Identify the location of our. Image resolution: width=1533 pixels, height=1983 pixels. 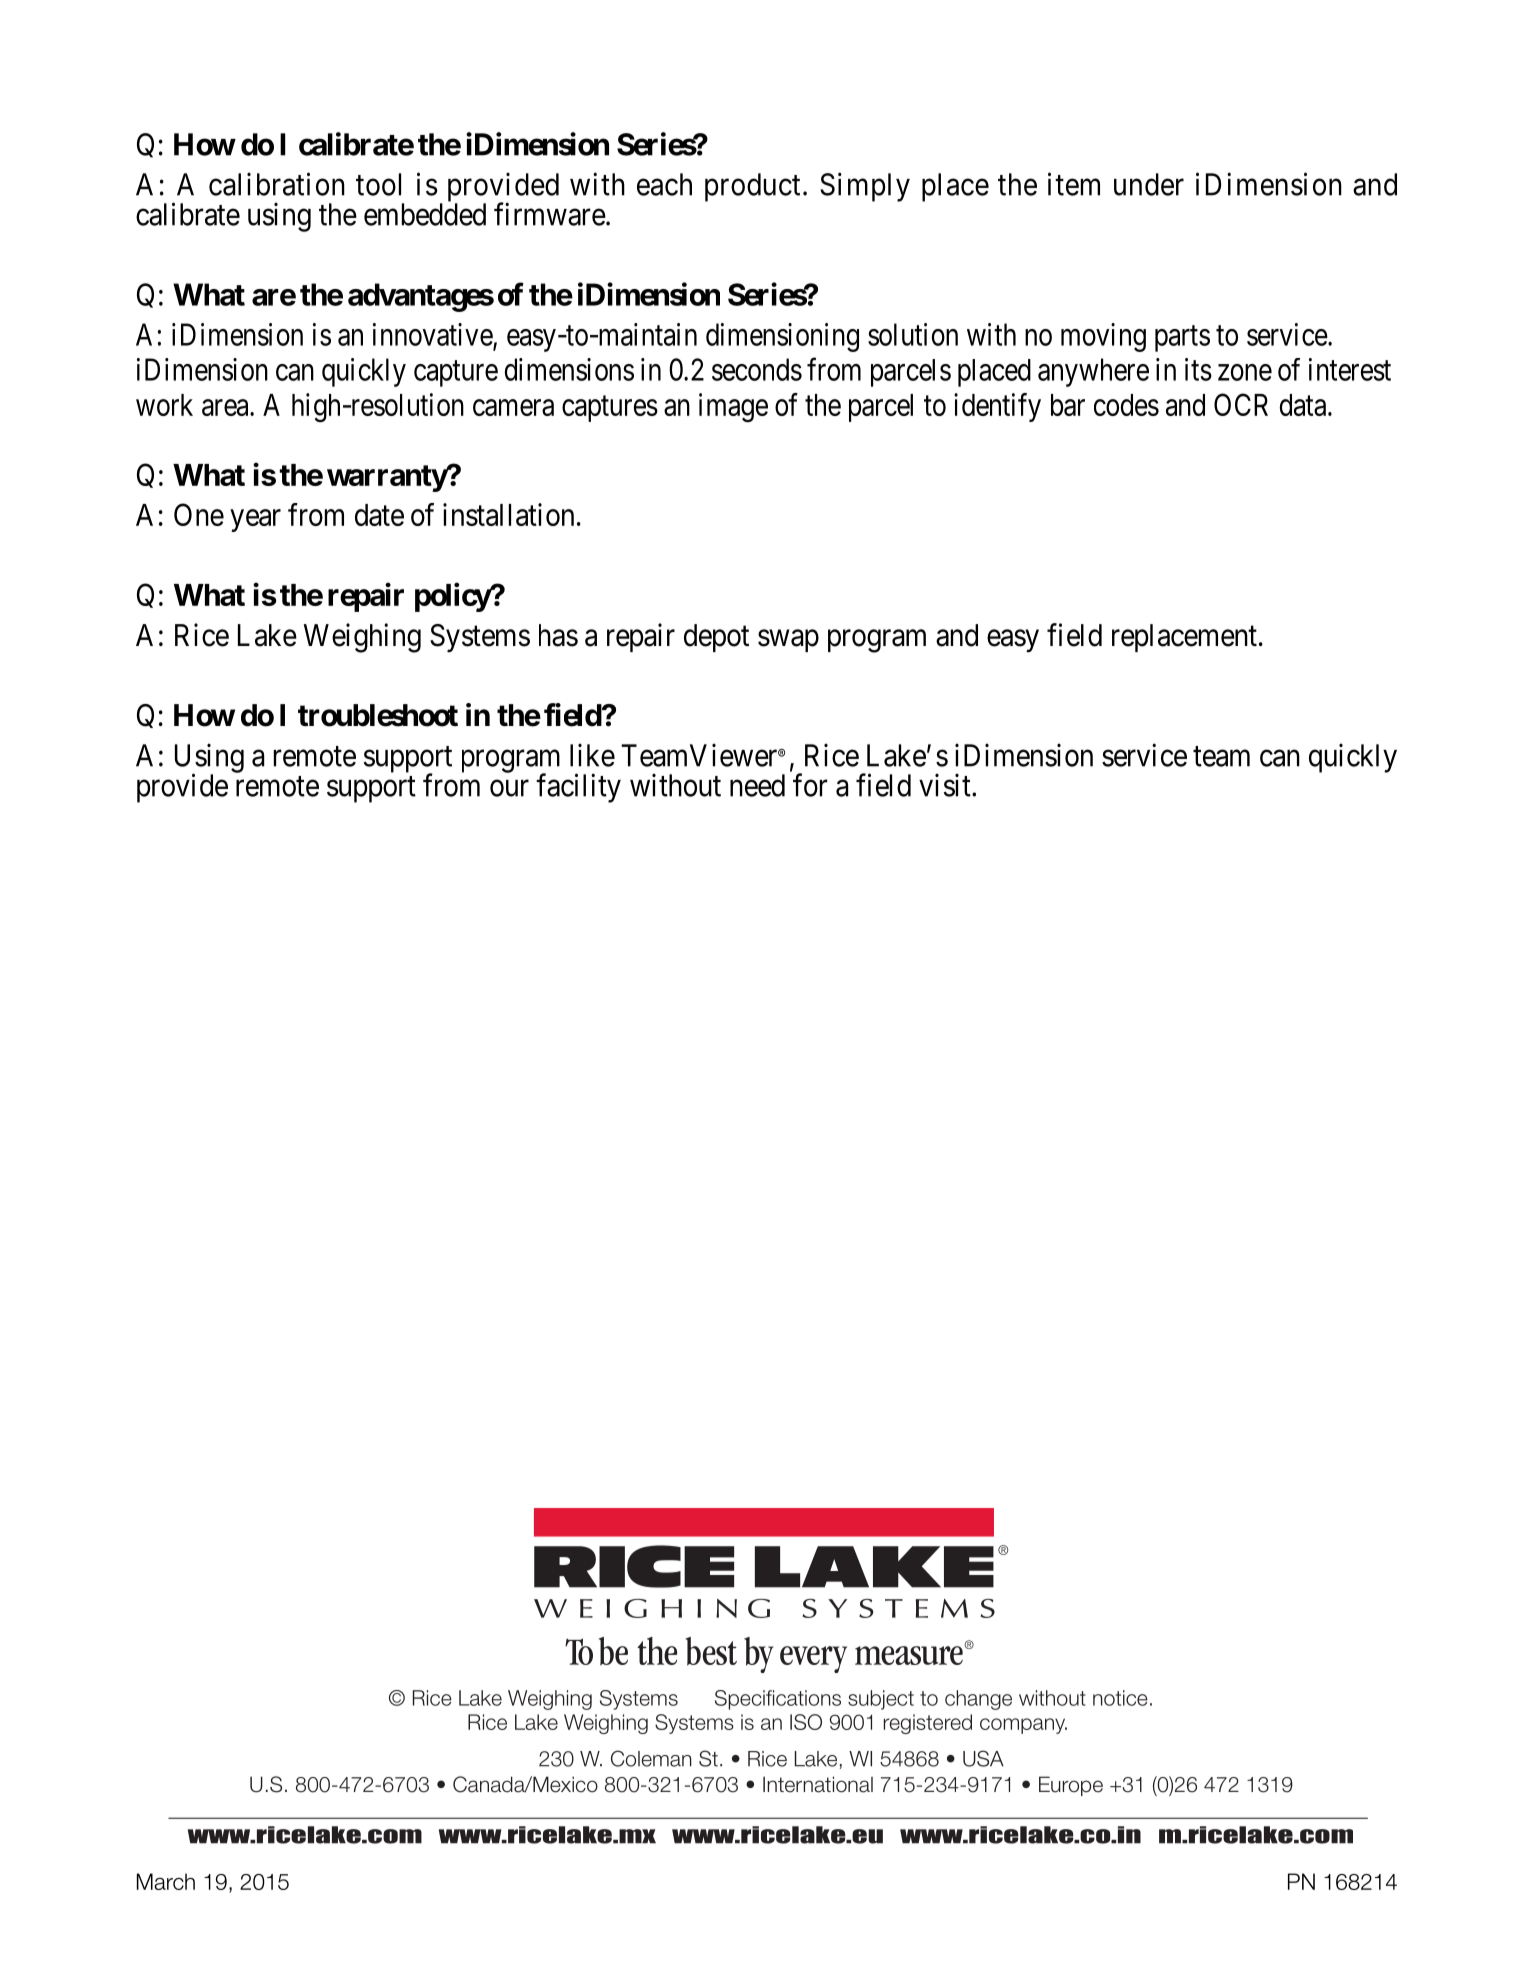
(509, 788).
